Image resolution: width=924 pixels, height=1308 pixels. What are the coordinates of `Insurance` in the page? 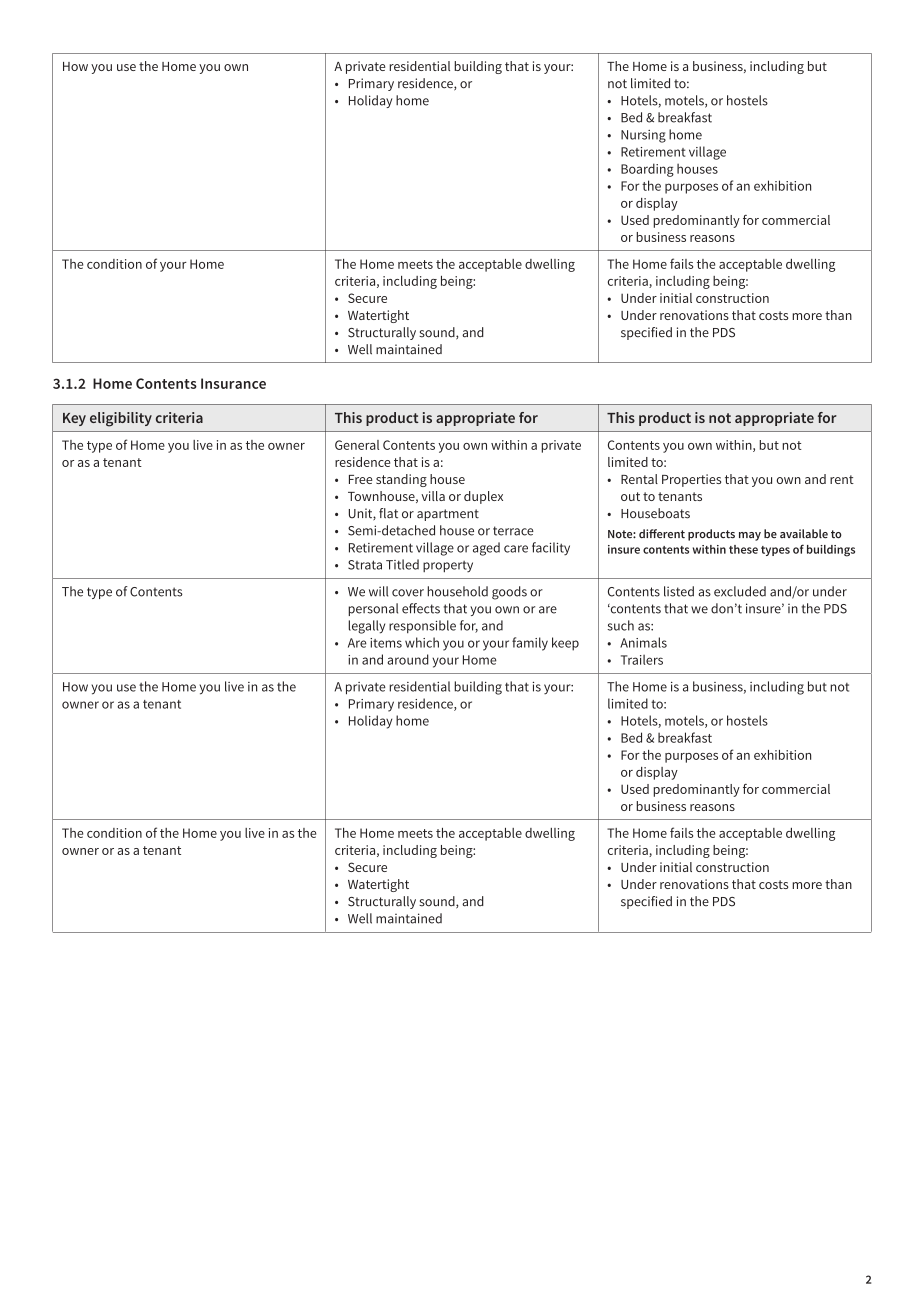 It's located at (233, 383).
